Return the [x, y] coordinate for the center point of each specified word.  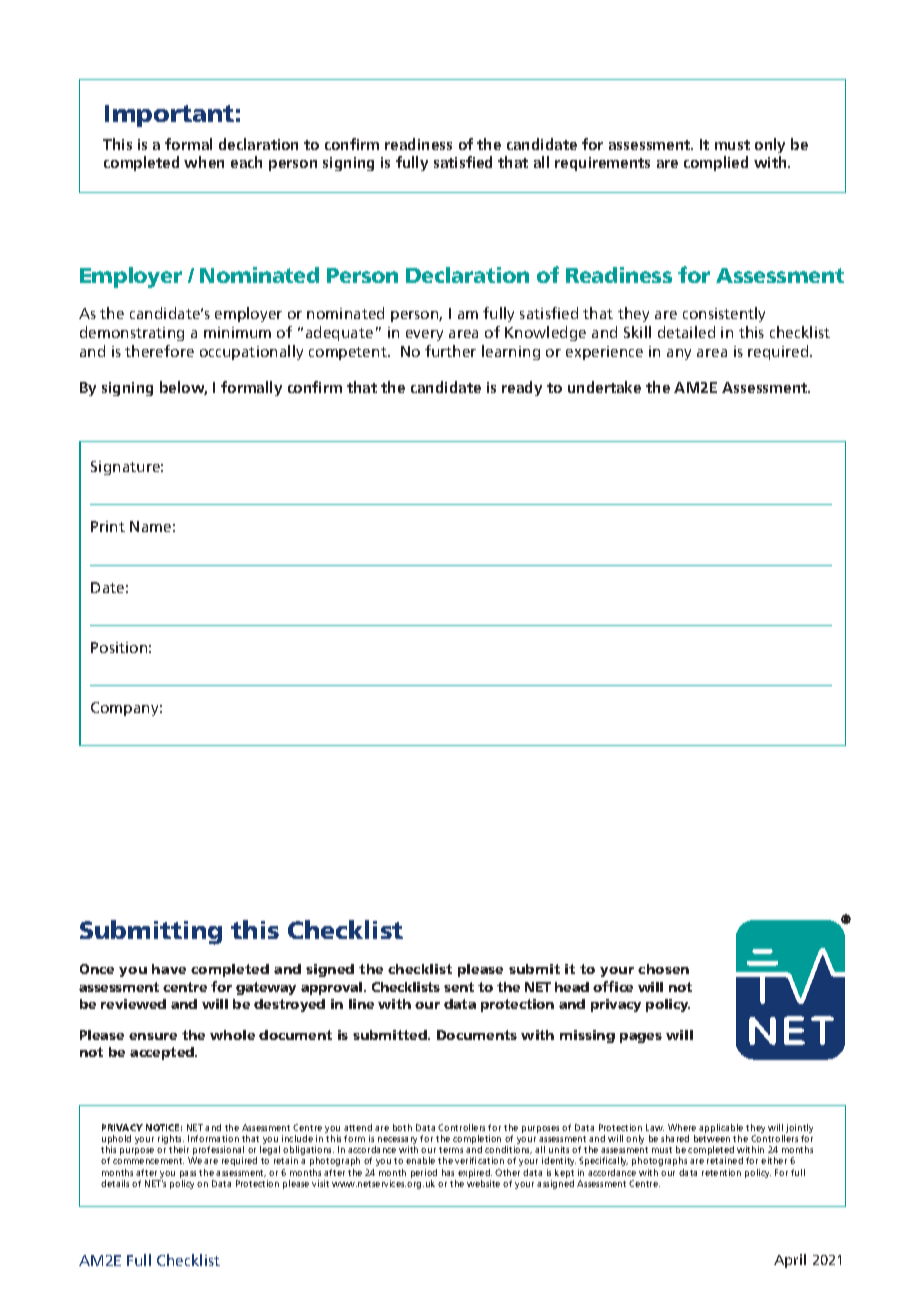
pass [188, 1174]
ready [522, 388]
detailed [686, 332]
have [169, 969]
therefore [159, 351]
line [361, 1004]
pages [641, 1038]
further [450, 351]
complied [716, 163]
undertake [604, 387]
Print [108, 526]
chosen [663, 969]
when [204, 162]
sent [459, 987]
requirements [602, 164]
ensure [153, 1036]
